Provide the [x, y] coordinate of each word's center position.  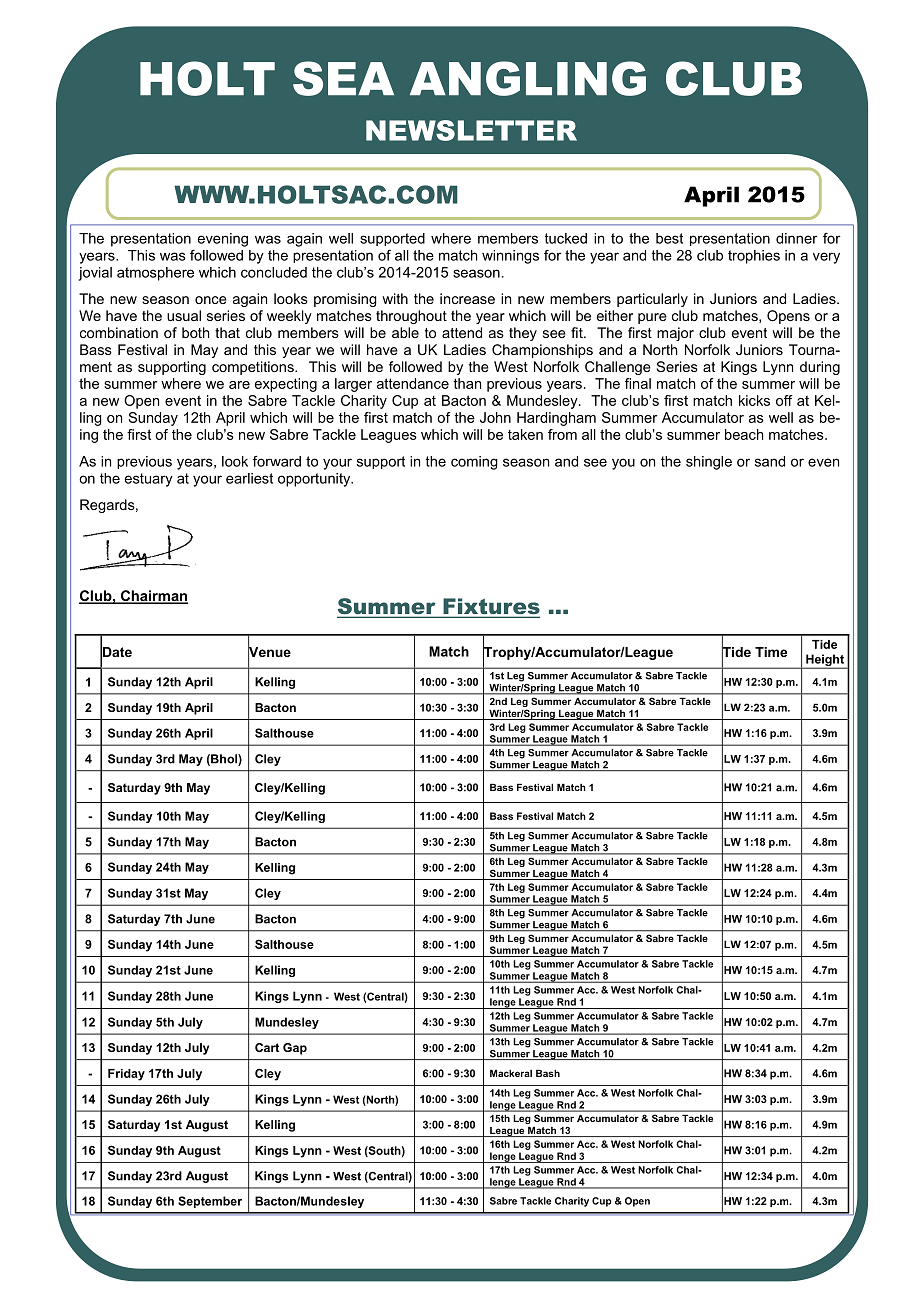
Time [771, 652]
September [210, 1202]
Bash [548, 1073]
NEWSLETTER [471, 130]
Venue [269, 652]
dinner [797, 238]
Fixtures [490, 607]
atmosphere [155, 274]
